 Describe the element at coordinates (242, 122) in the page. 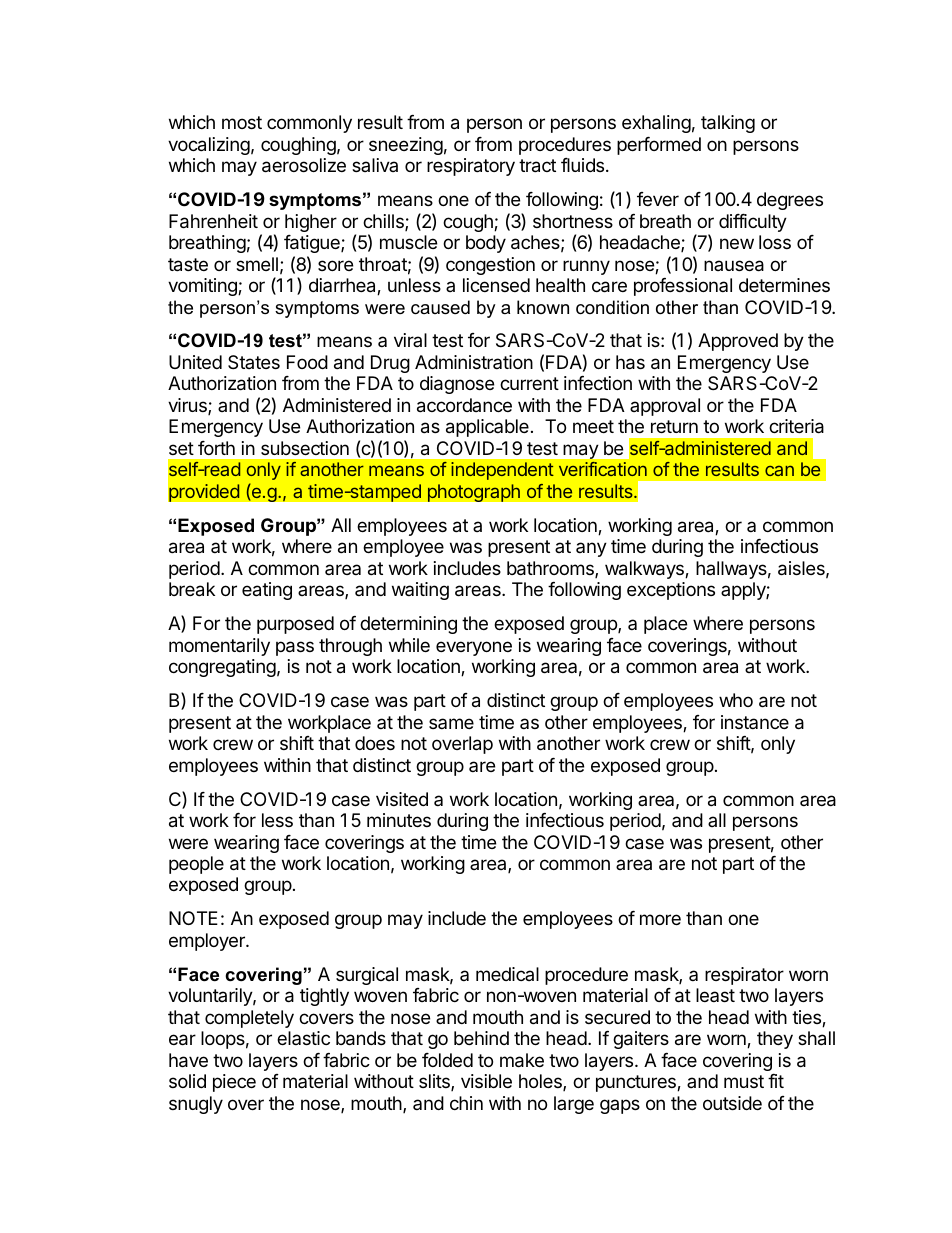

I see `most` at that location.
